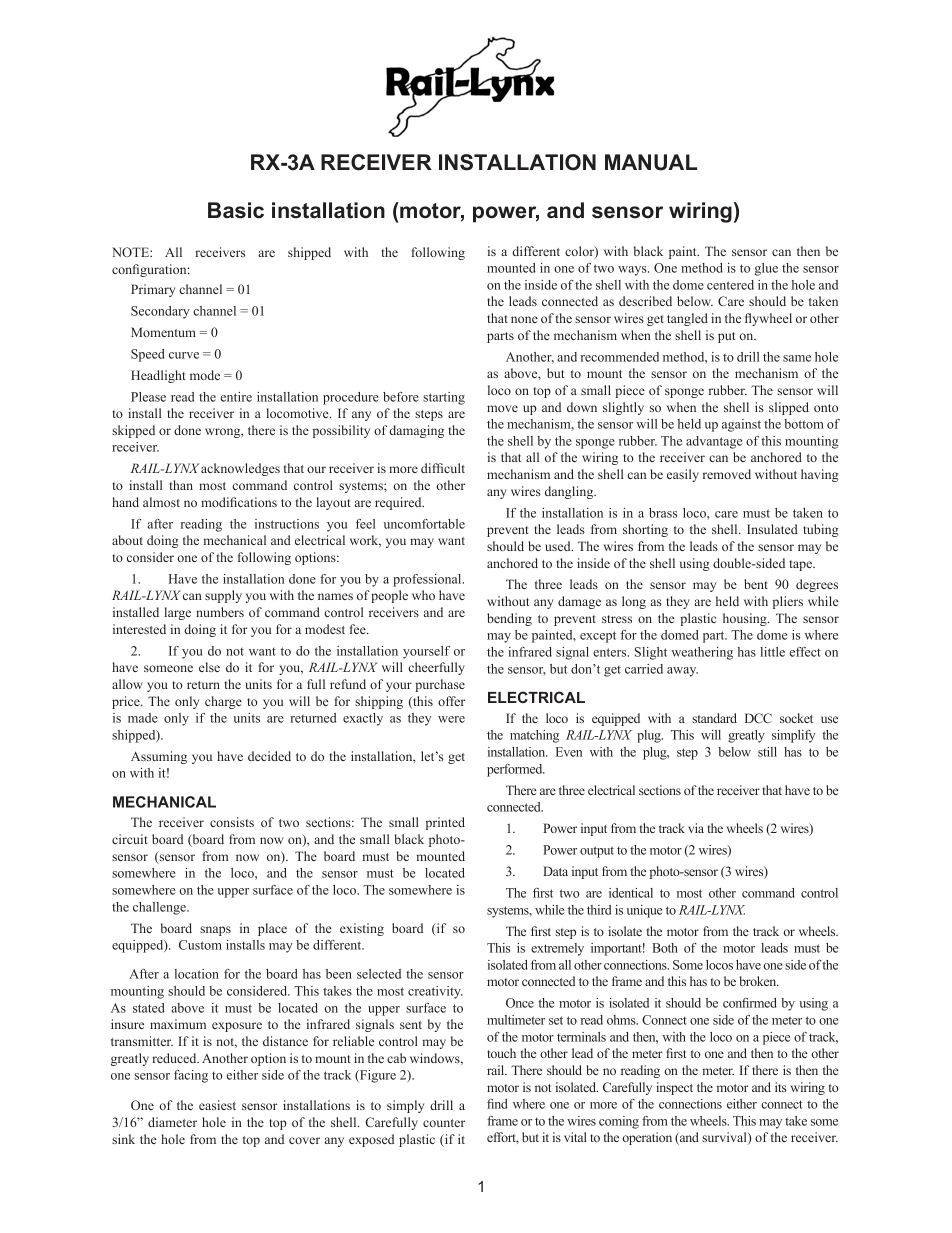 The image size is (952, 1233). I want to click on find, so click(497, 1104).
